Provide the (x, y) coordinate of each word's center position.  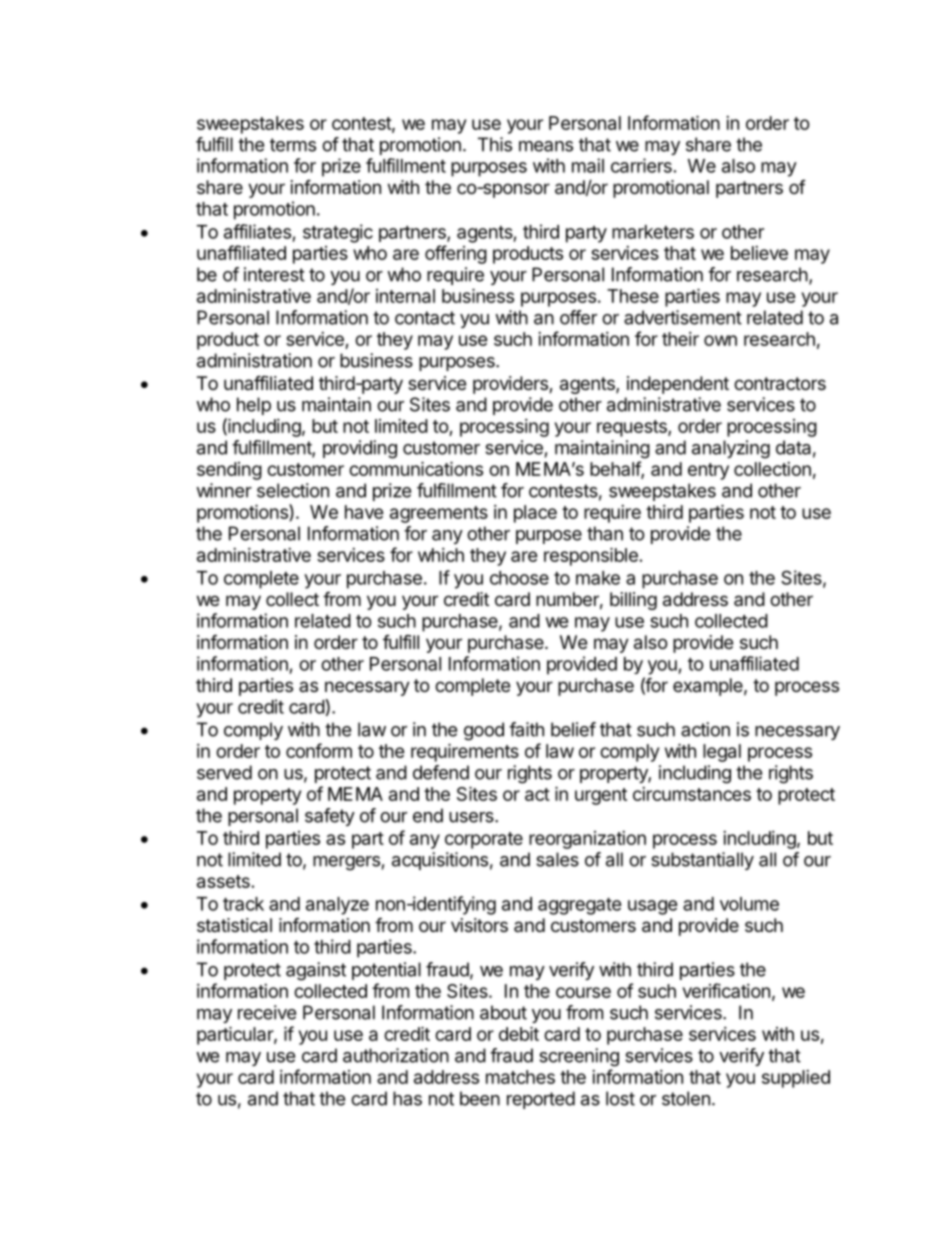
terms (293, 145)
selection (293, 490)
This (495, 144)
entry (708, 471)
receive (267, 1012)
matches (520, 1077)
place (535, 514)
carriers (641, 165)
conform (319, 750)
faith (526, 729)
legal (722, 753)
